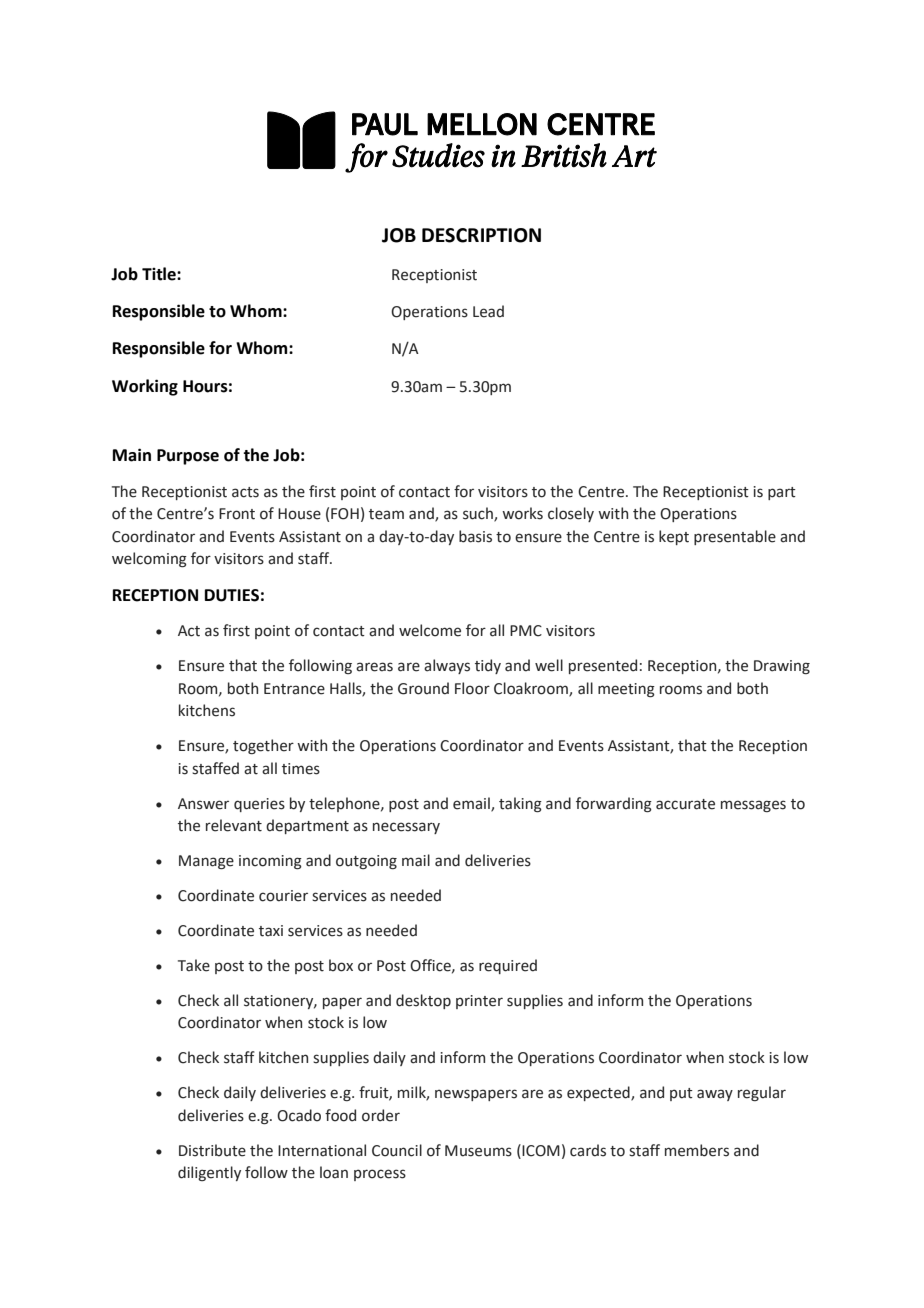 The height and width of the document is (1308, 924). Describe the element at coordinates (478, 1151) in the document. I see `Museums` at that location.
